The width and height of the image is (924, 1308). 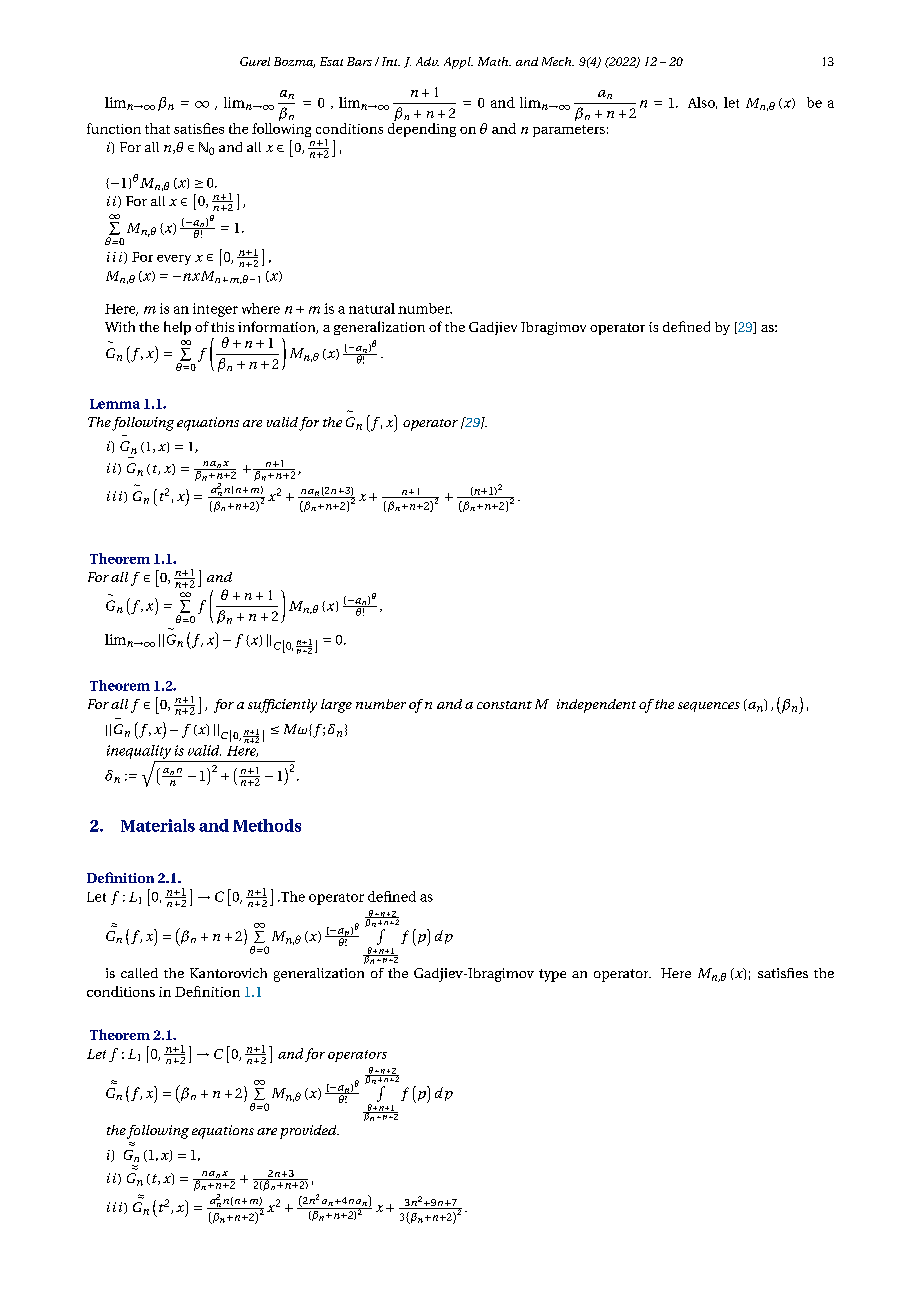 What do you see at coordinates (309, 1132) in the image?
I see `provided` at bounding box center [309, 1132].
